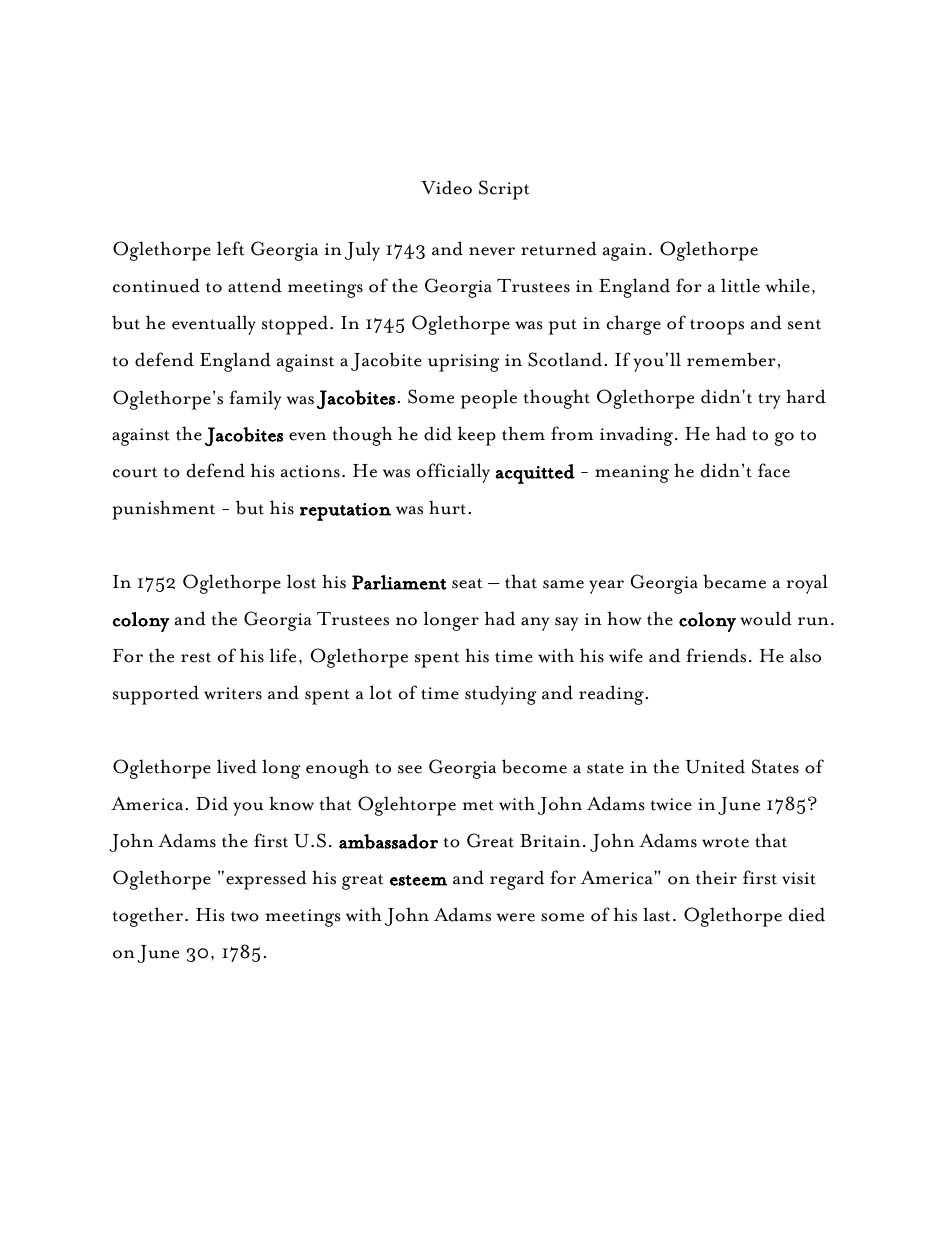  I want to click on studying, so click(501, 695).
